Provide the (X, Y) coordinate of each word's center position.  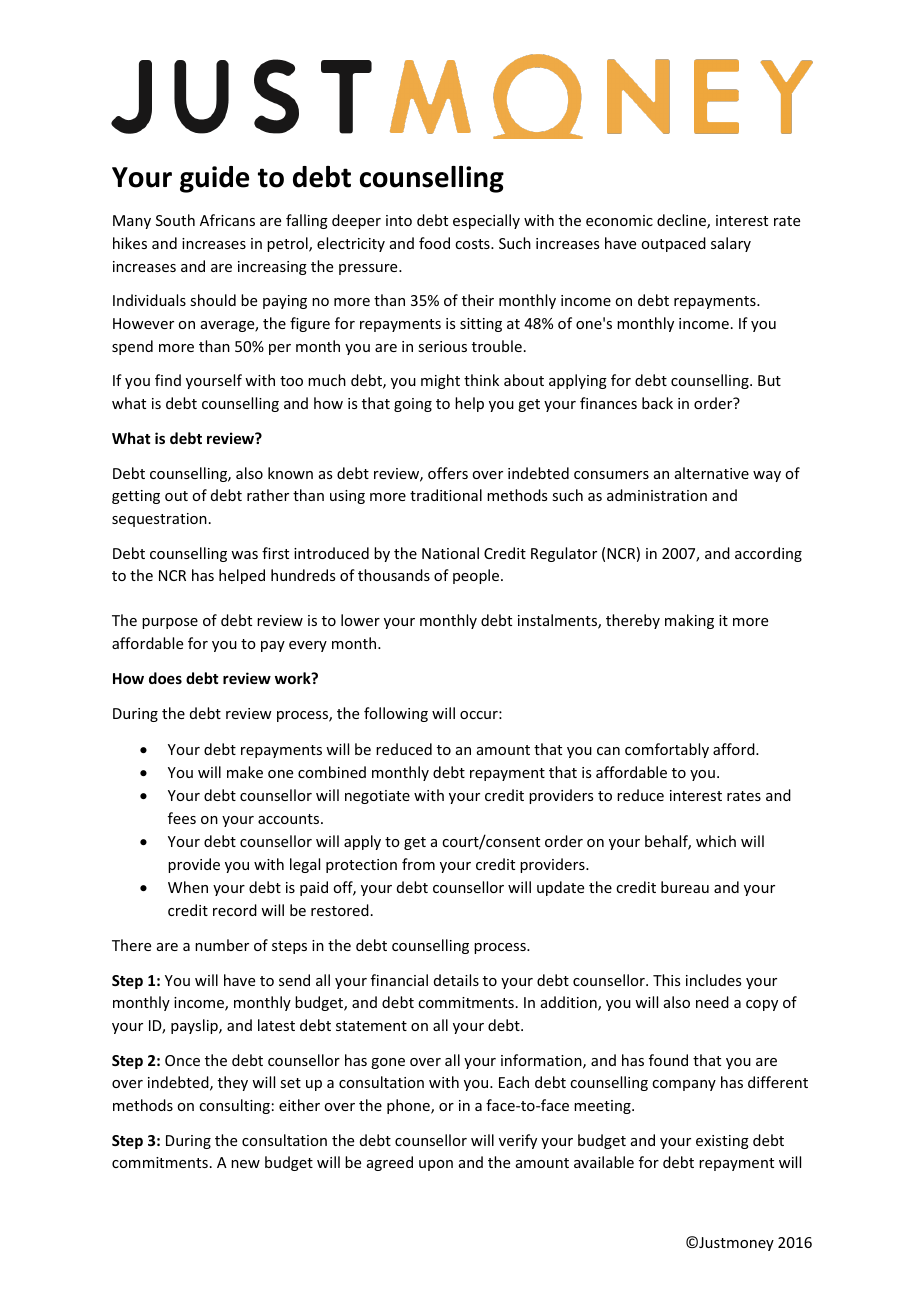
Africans (227, 220)
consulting (234, 1106)
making (689, 621)
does (165, 678)
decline (682, 221)
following (396, 714)
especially (486, 221)
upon (436, 1165)
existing (722, 1142)
